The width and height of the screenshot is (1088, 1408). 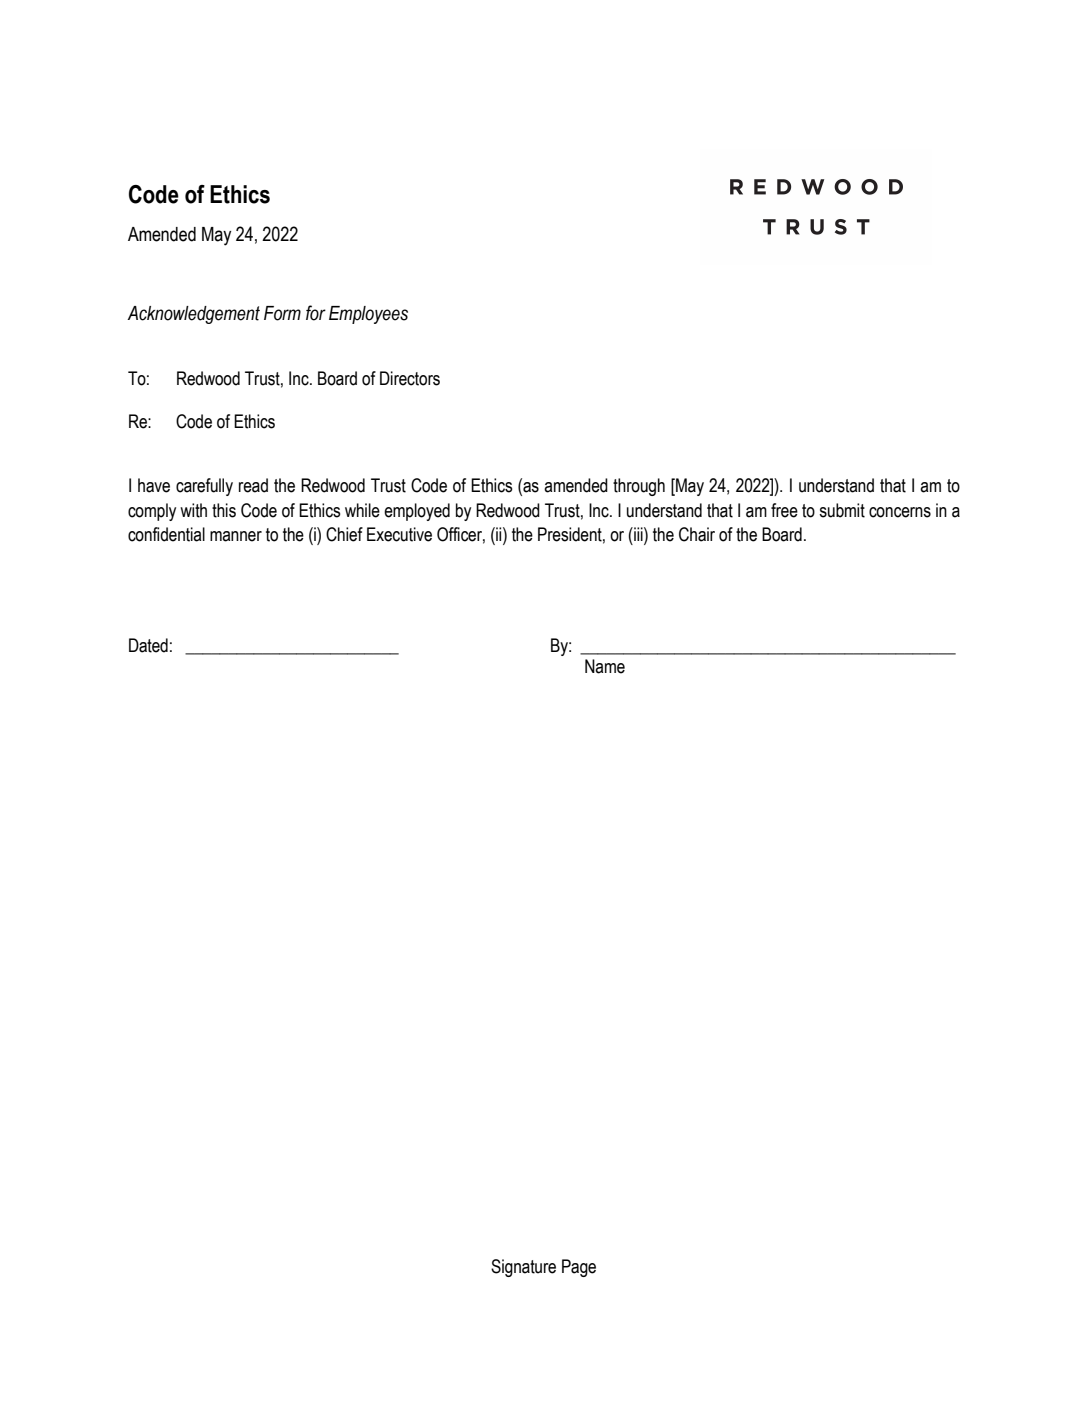 What do you see at coordinates (523, 1268) in the screenshot?
I see `Signature` at bounding box center [523, 1268].
